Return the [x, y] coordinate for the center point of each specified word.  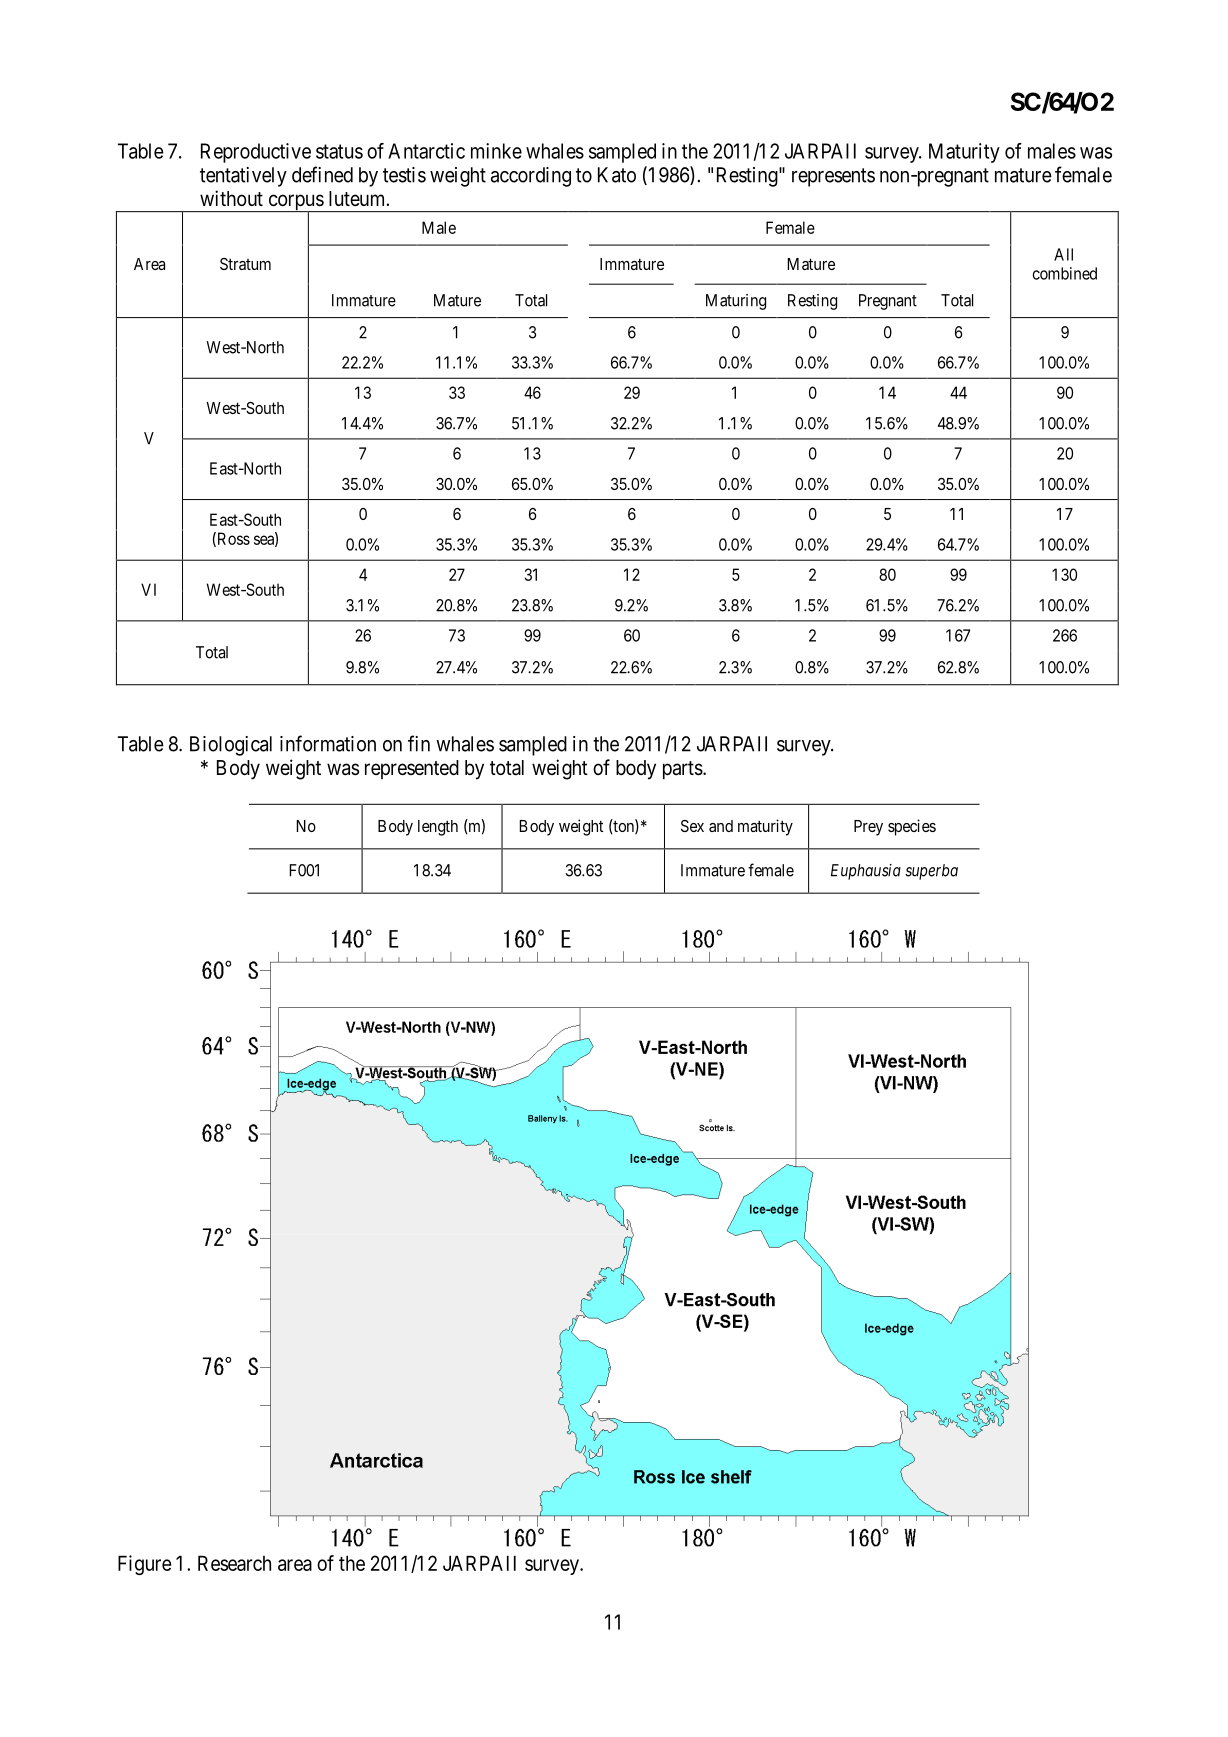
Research [234, 1563]
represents [833, 177]
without [231, 198]
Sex [692, 826]
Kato [617, 175]
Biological [231, 746]
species [912, 827]
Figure [144, 1565]
